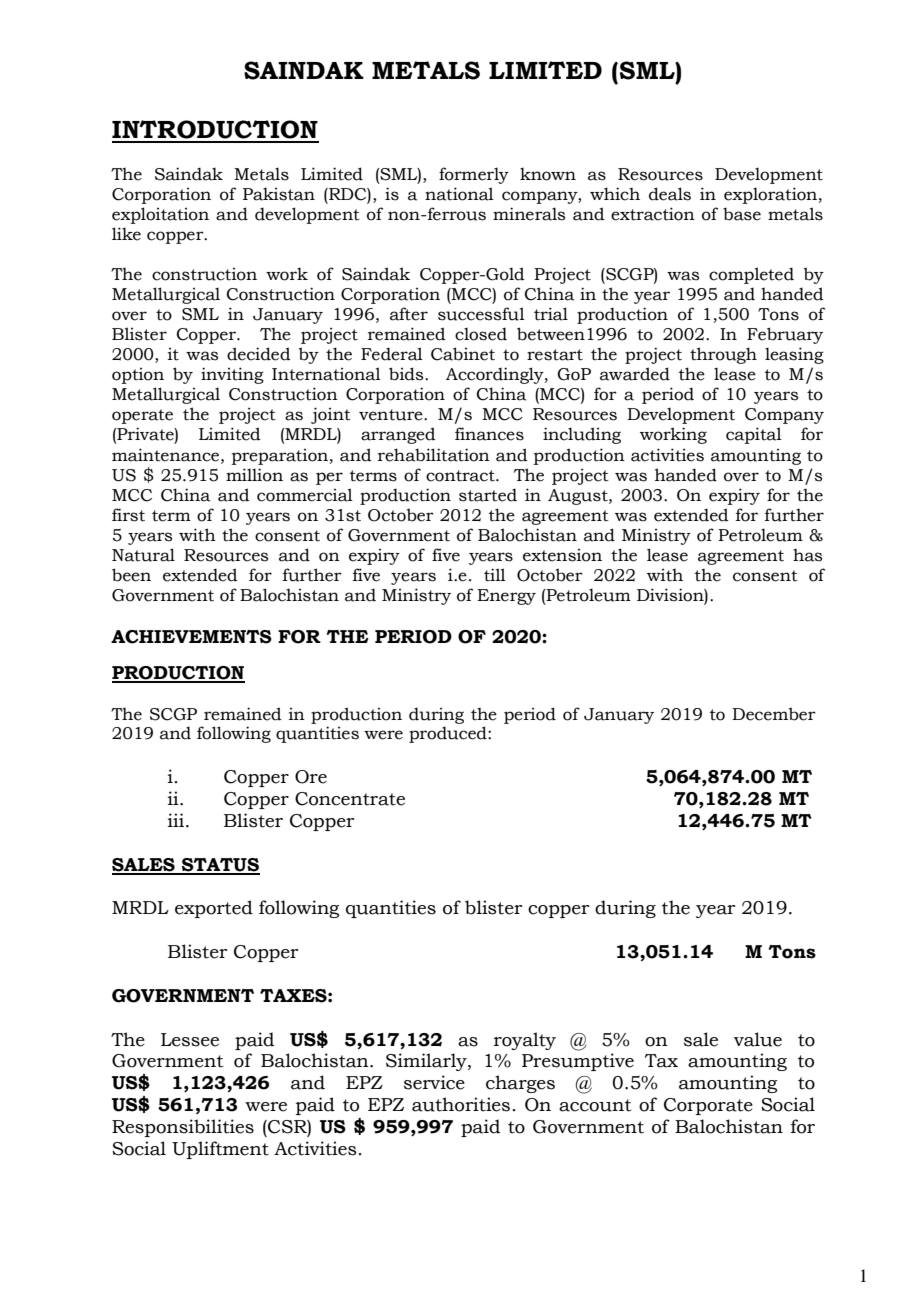  Describe the element at coordinates (506, 597) in the screenshot. I see `Energy` at that location.
